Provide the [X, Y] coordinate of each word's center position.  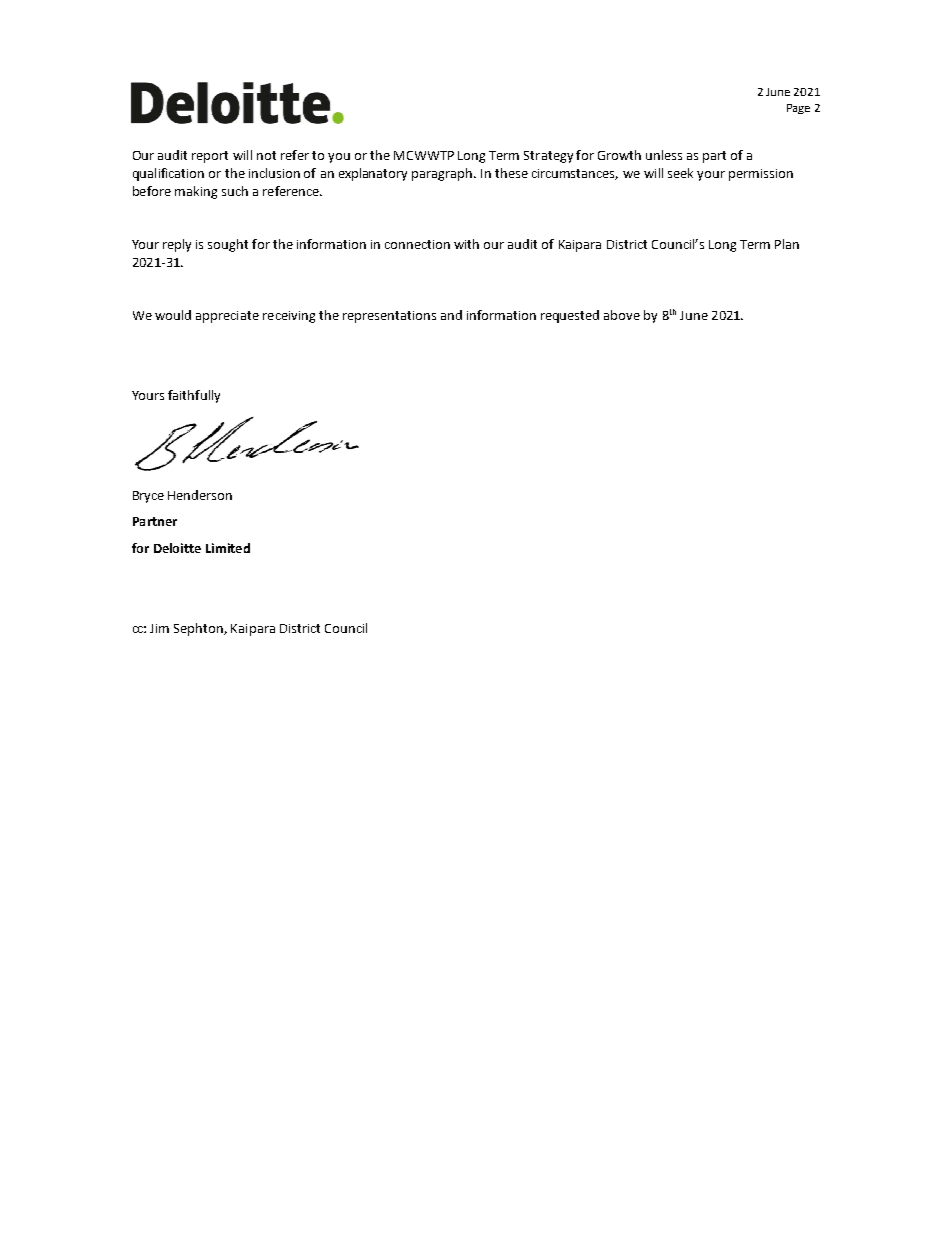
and [451, 315]
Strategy [548, 157]
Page [798, 109]
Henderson [200, 495]
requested [570, 316]
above [622, 315]
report [210, 157]
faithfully [194, 396]
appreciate [227, 317]
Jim [159, 628]
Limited [228, 548]
